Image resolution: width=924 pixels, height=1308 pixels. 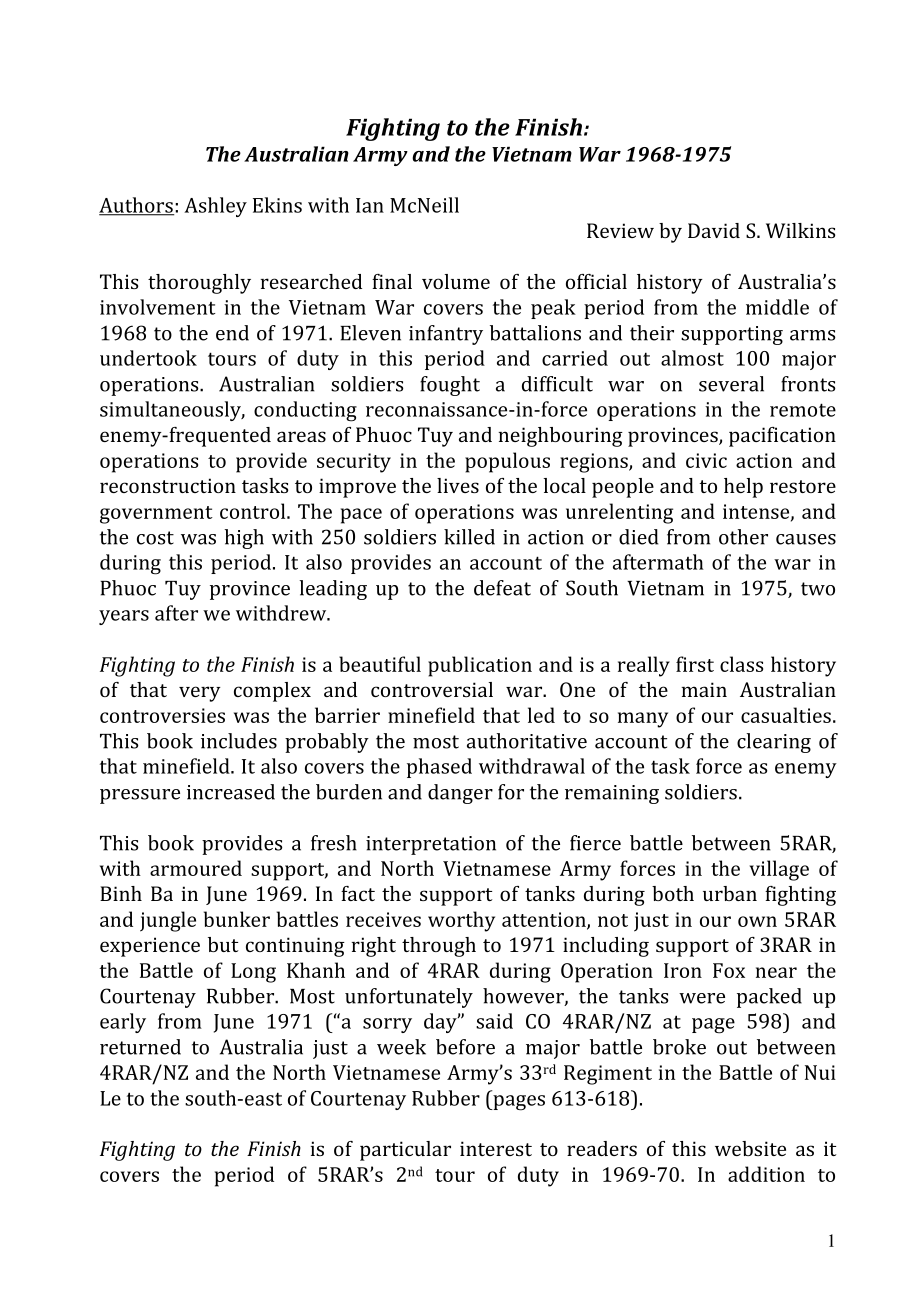 What do you see at coordinates (729, 970) in the document?
I see `Fox` at bounding box center [729, 970].
